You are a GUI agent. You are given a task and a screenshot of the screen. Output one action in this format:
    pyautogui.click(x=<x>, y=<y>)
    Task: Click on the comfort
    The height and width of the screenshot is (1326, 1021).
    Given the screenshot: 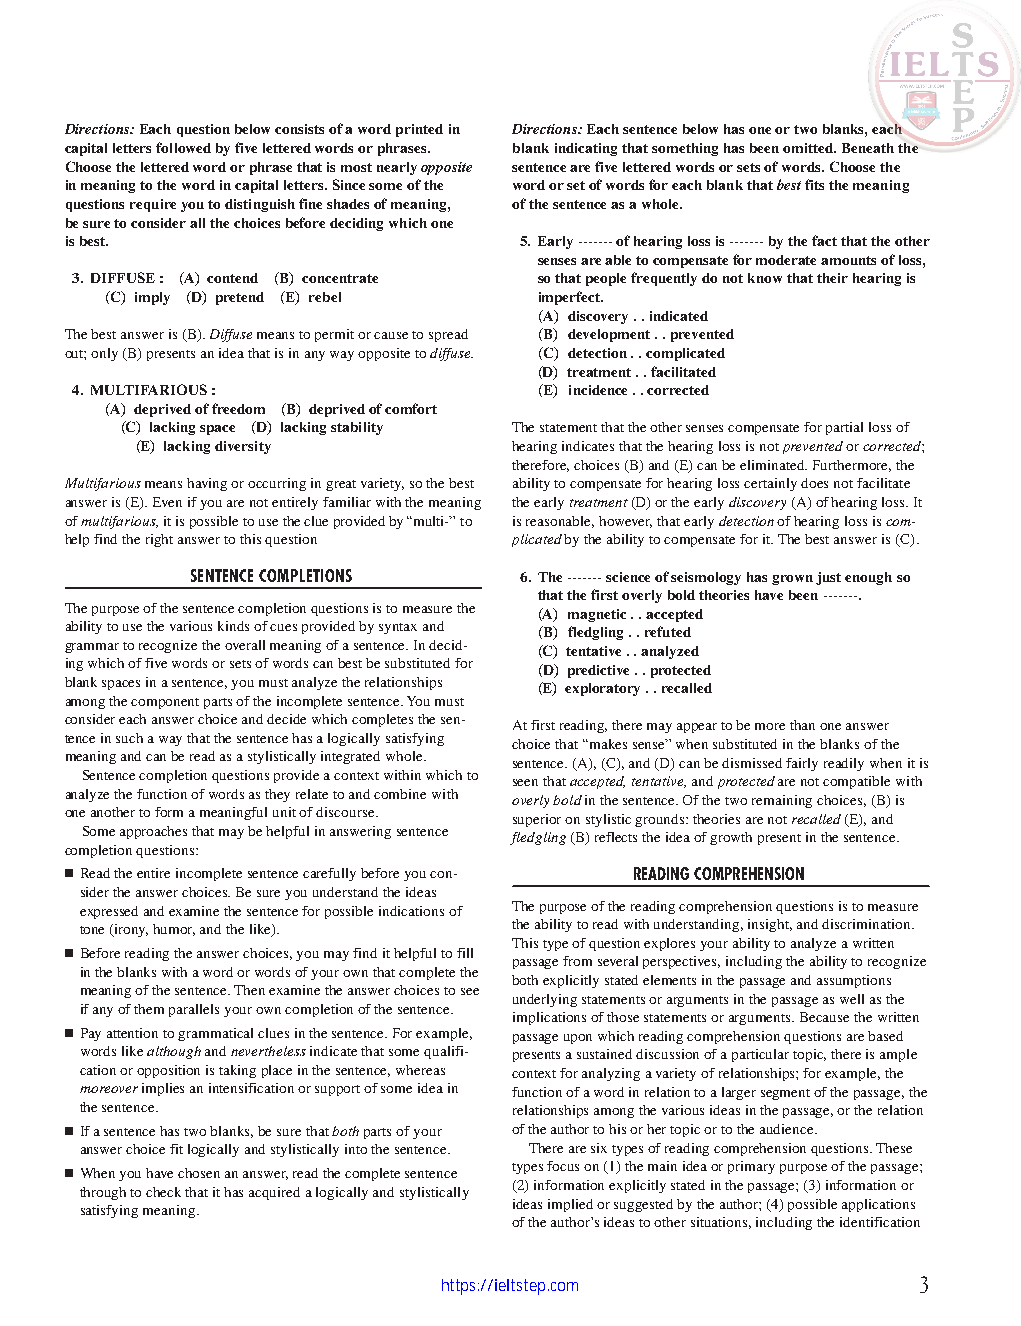 What is the action you would take?
    pyautogui.click(x=411, y=408)
